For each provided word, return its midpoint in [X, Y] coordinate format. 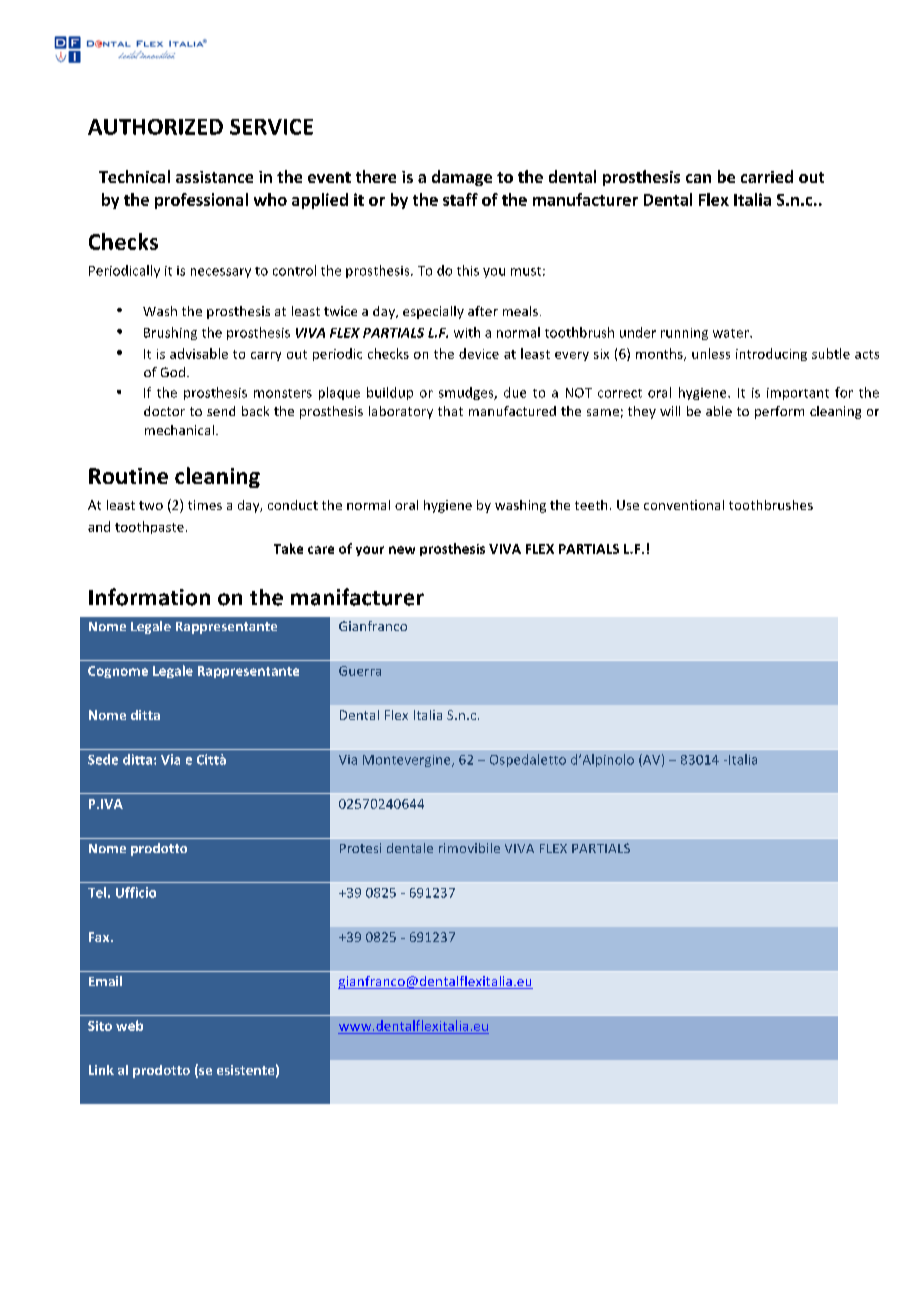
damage [462, 178]
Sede [103, 759]
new [402, 550]
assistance [214, 177]
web [129, 1025]
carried [767, 176]
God [173, 372]
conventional [684, 505]
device [479, 353]
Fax [100, 937]
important [798, 394]
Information [149, 597]
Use [628, 505]
